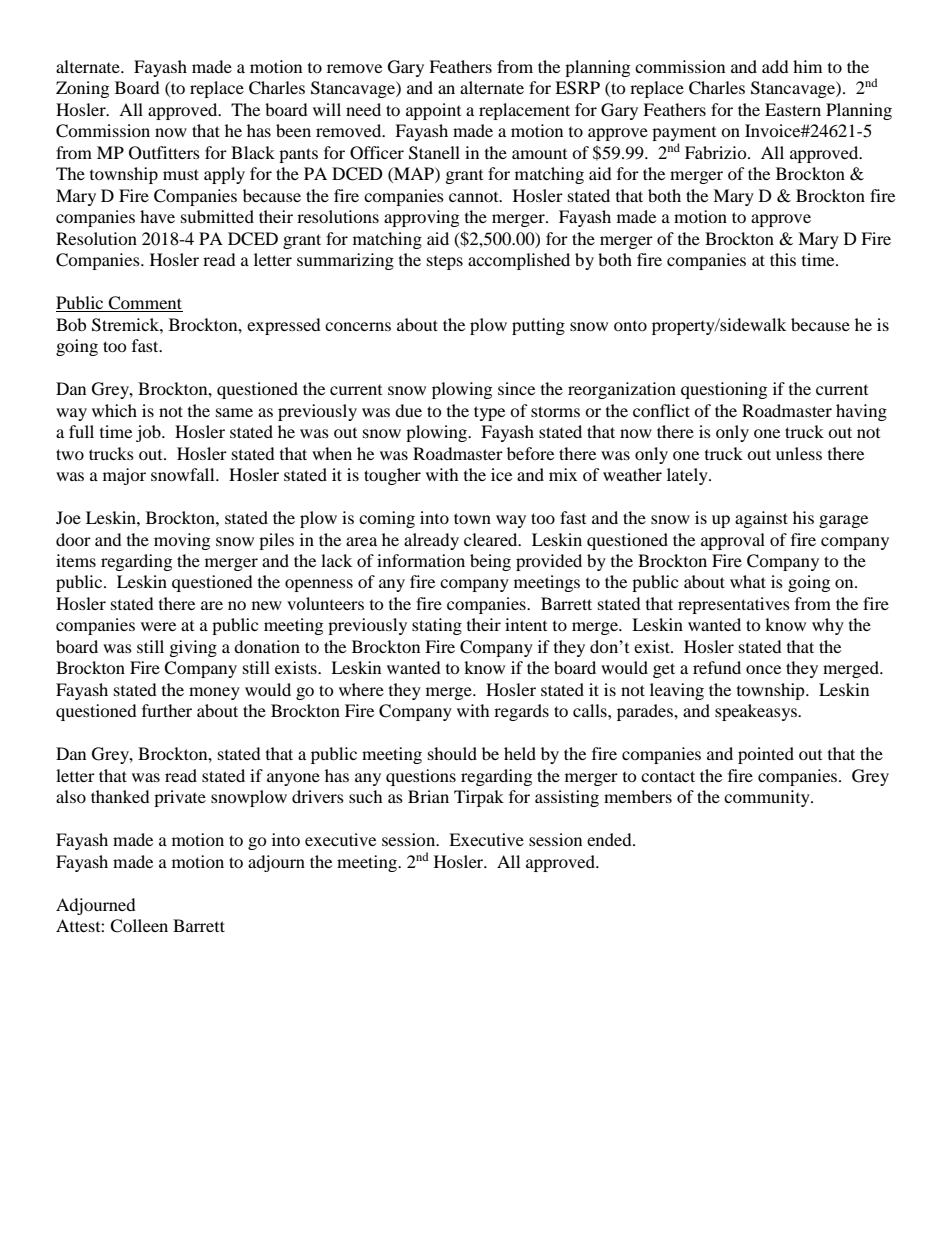 The height and width of the screenshot is (1233, 952). What do you see at coordinates (445, 263) in the screenshot?
I see `steps` at bounding box center [445, 263].
